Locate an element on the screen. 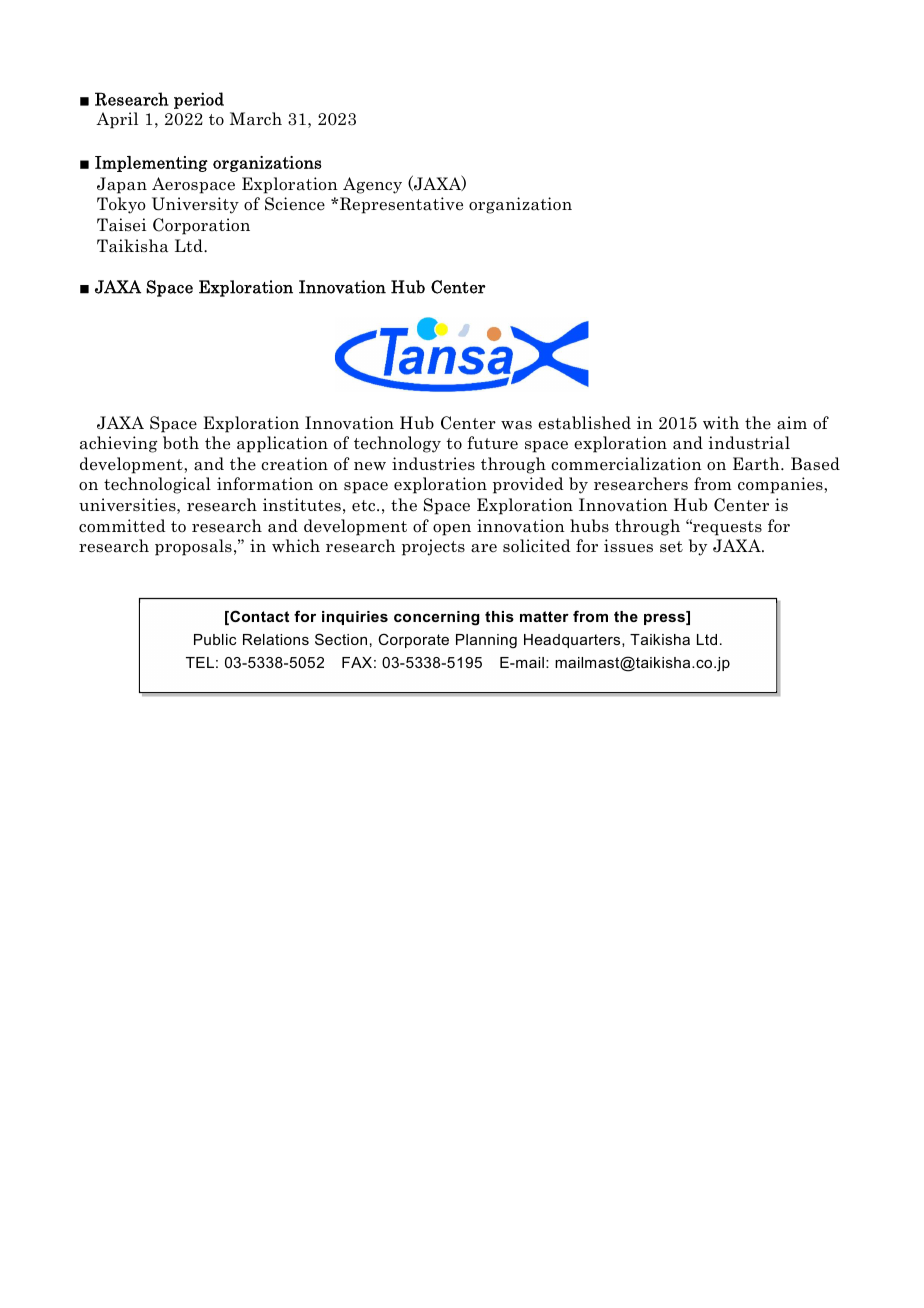 This screenshot has width=924, height=1308. provided is located at coordinates (528, 485).
